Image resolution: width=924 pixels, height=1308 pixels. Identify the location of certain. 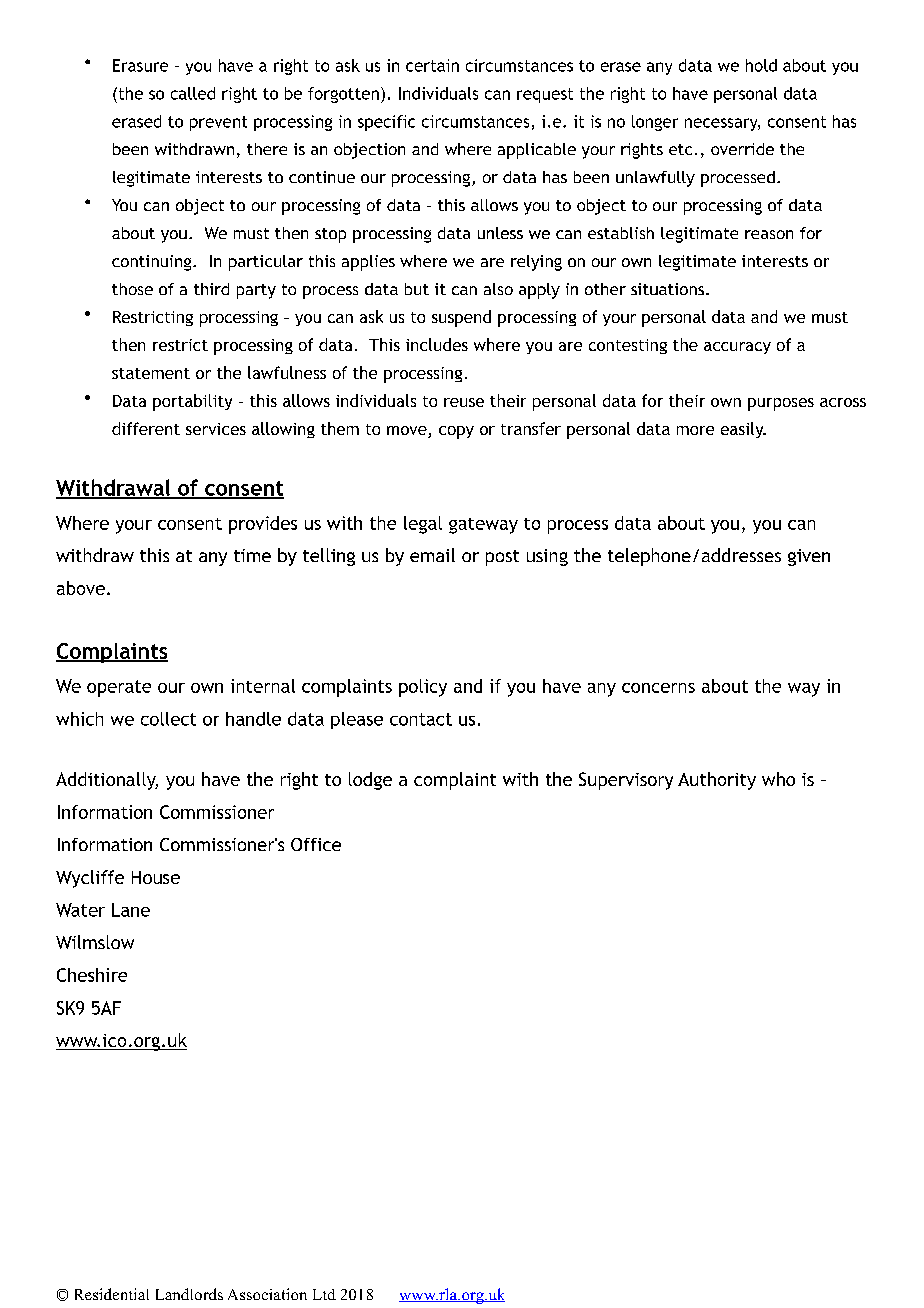
(432, 65).
